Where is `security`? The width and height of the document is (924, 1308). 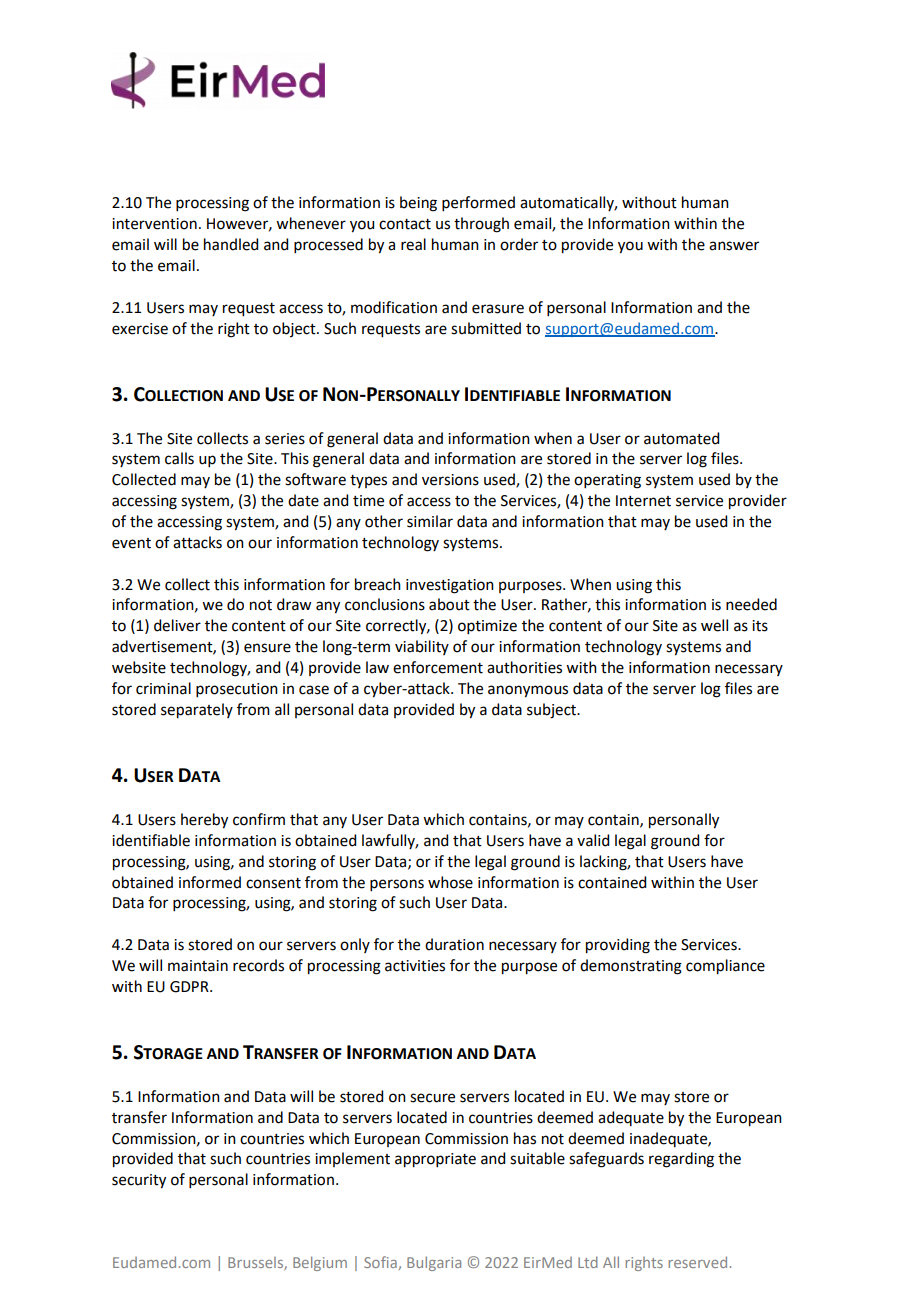 security is located at coordinates (139, 1181).
